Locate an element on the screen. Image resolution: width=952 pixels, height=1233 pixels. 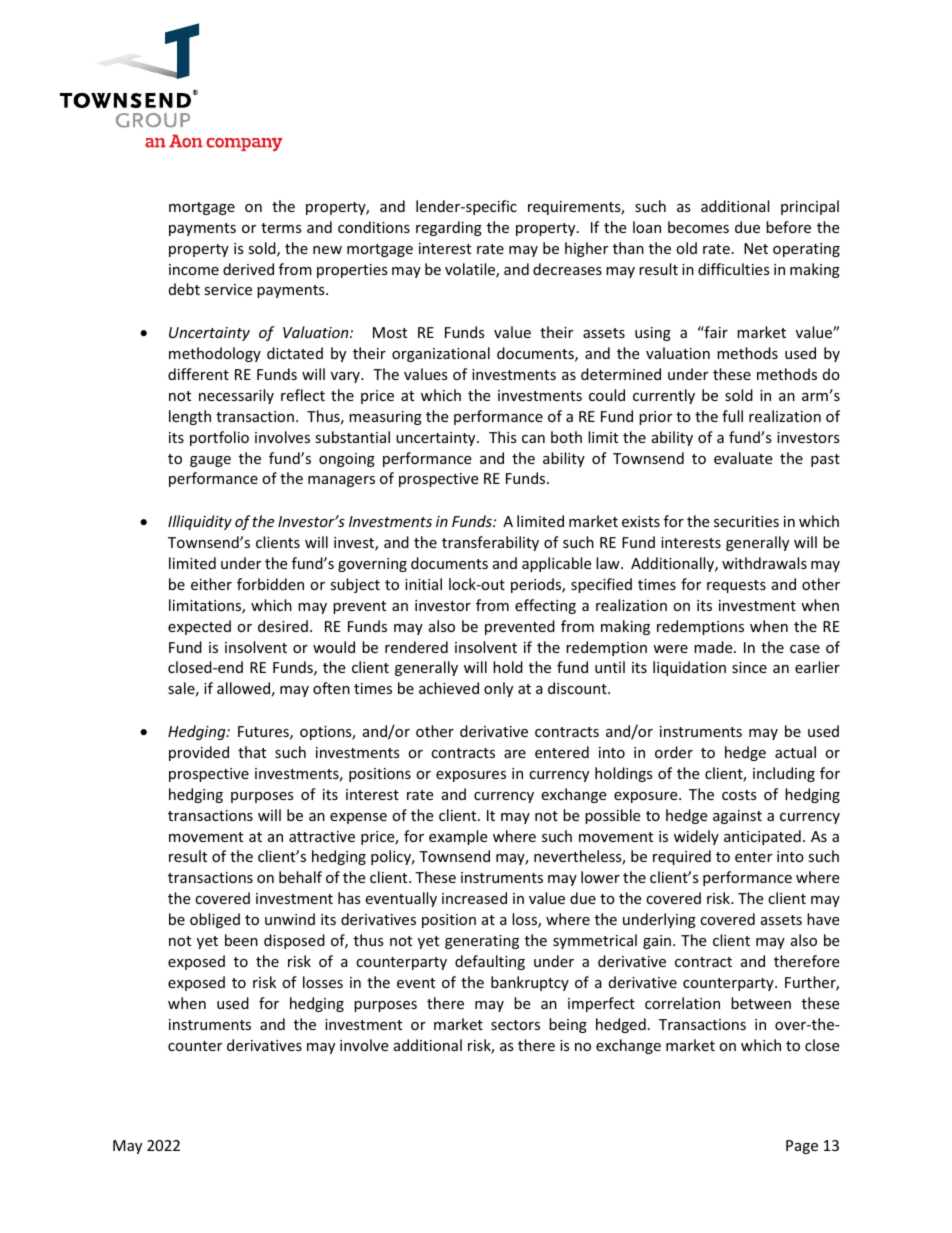
only is located at coordinates (498, 689).
